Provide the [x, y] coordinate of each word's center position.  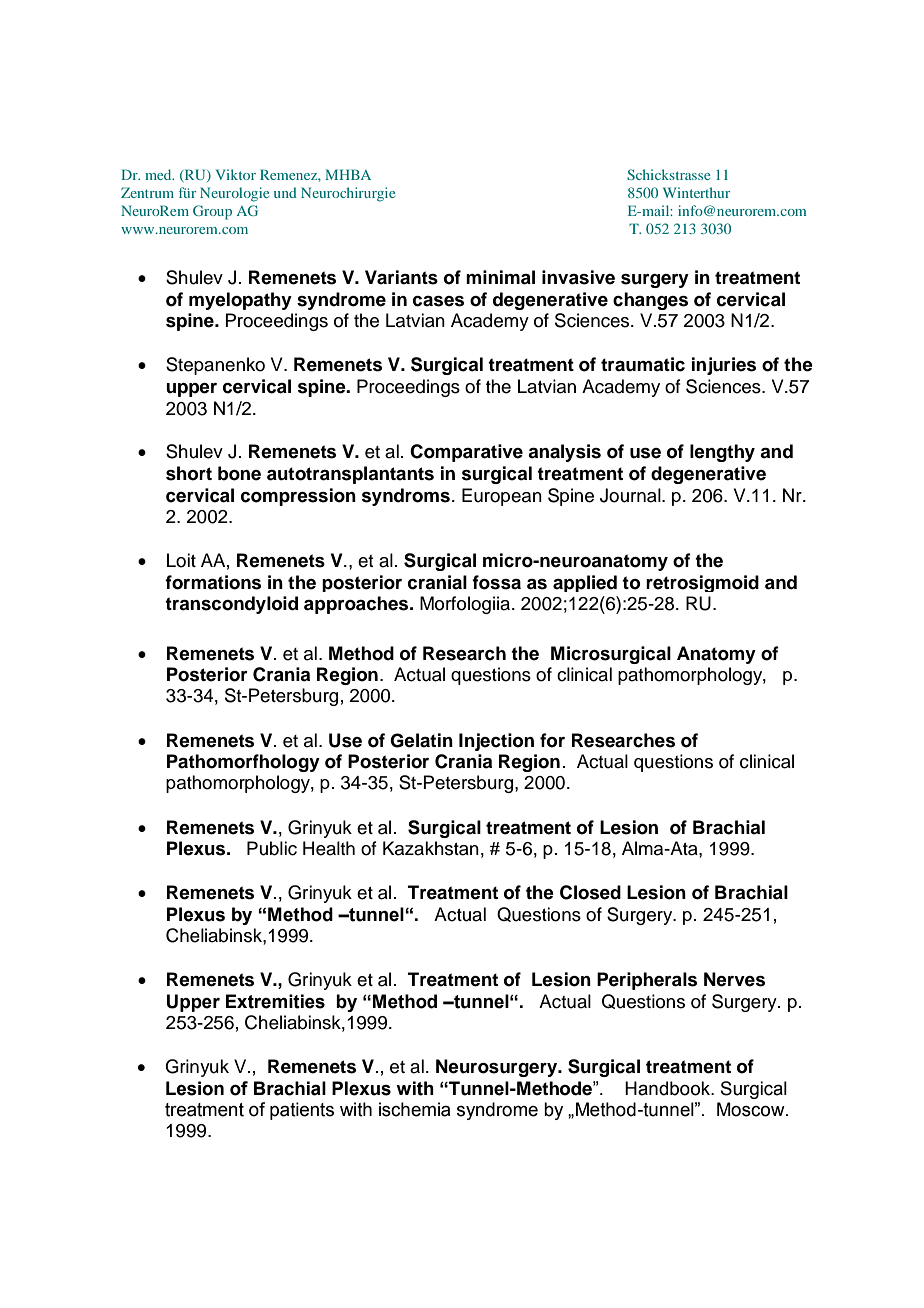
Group [212, 212]
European [502, 497]
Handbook [669, 1088]
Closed [590, 892]
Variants [401, 277]
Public [272, 848]
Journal [631, 495]
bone [239, 473]
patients [302, 1111]
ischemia [414, 1109]
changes [650, 301]
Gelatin [421, 740]
